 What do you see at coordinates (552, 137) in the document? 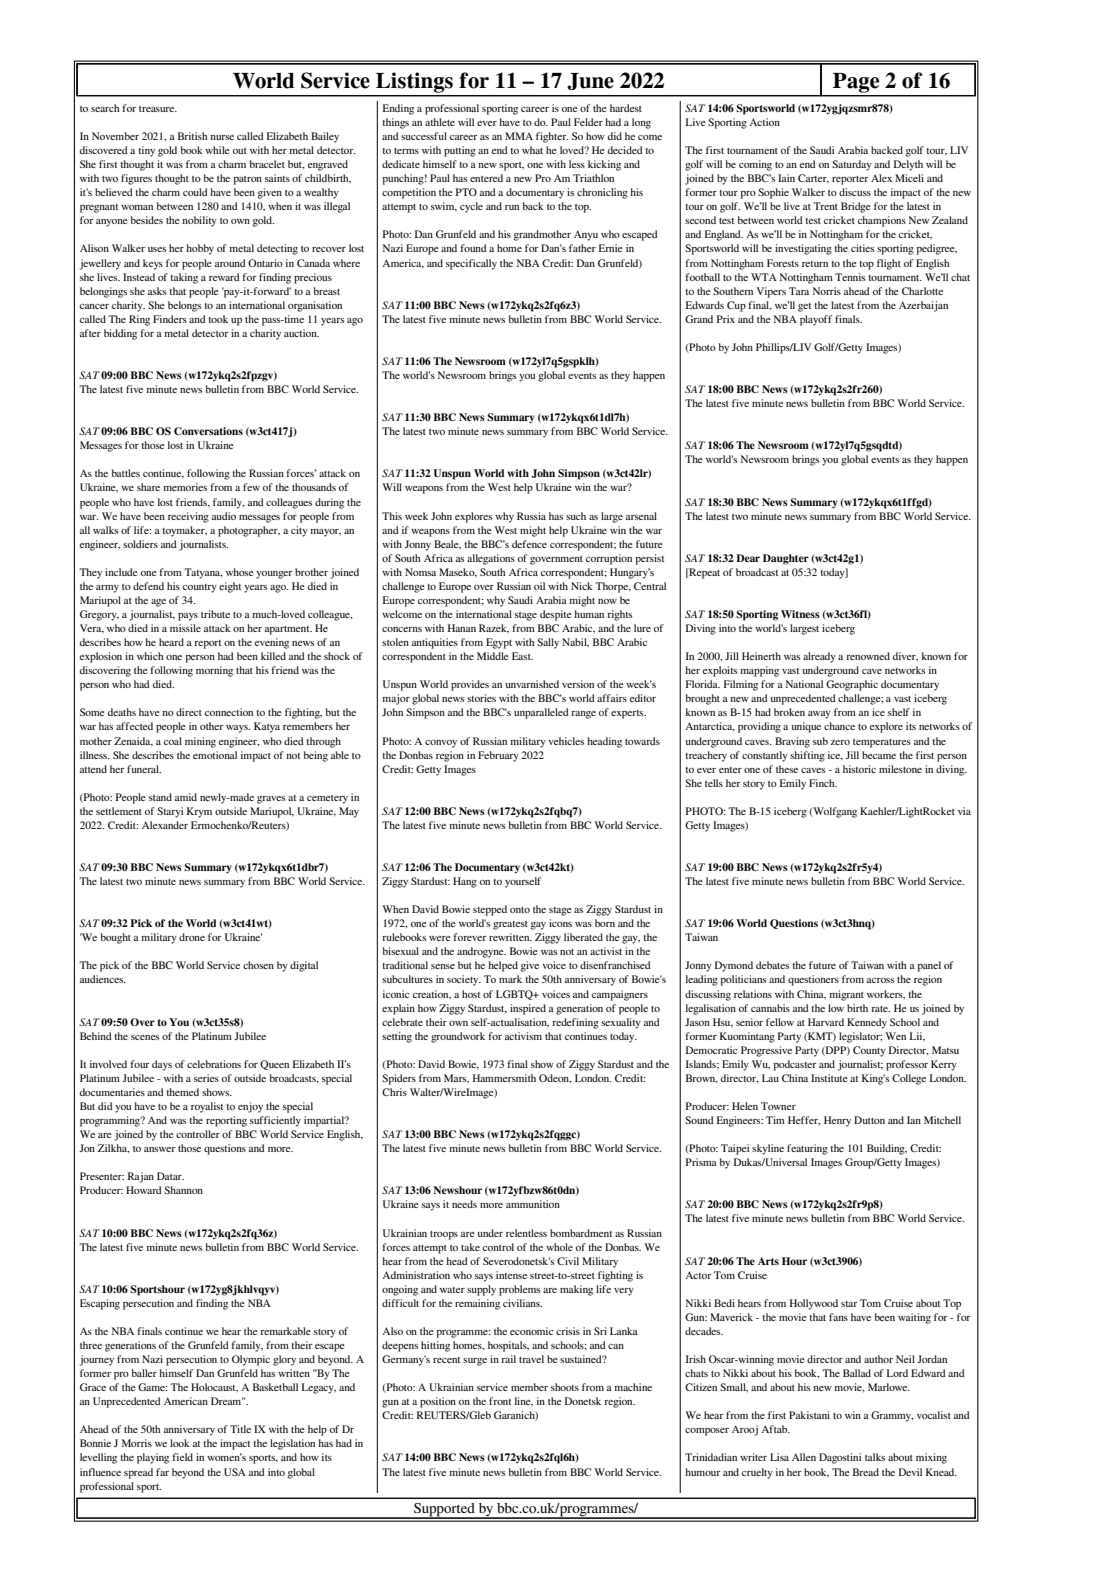
I see `fighter` at bounding box center [552, 137].
